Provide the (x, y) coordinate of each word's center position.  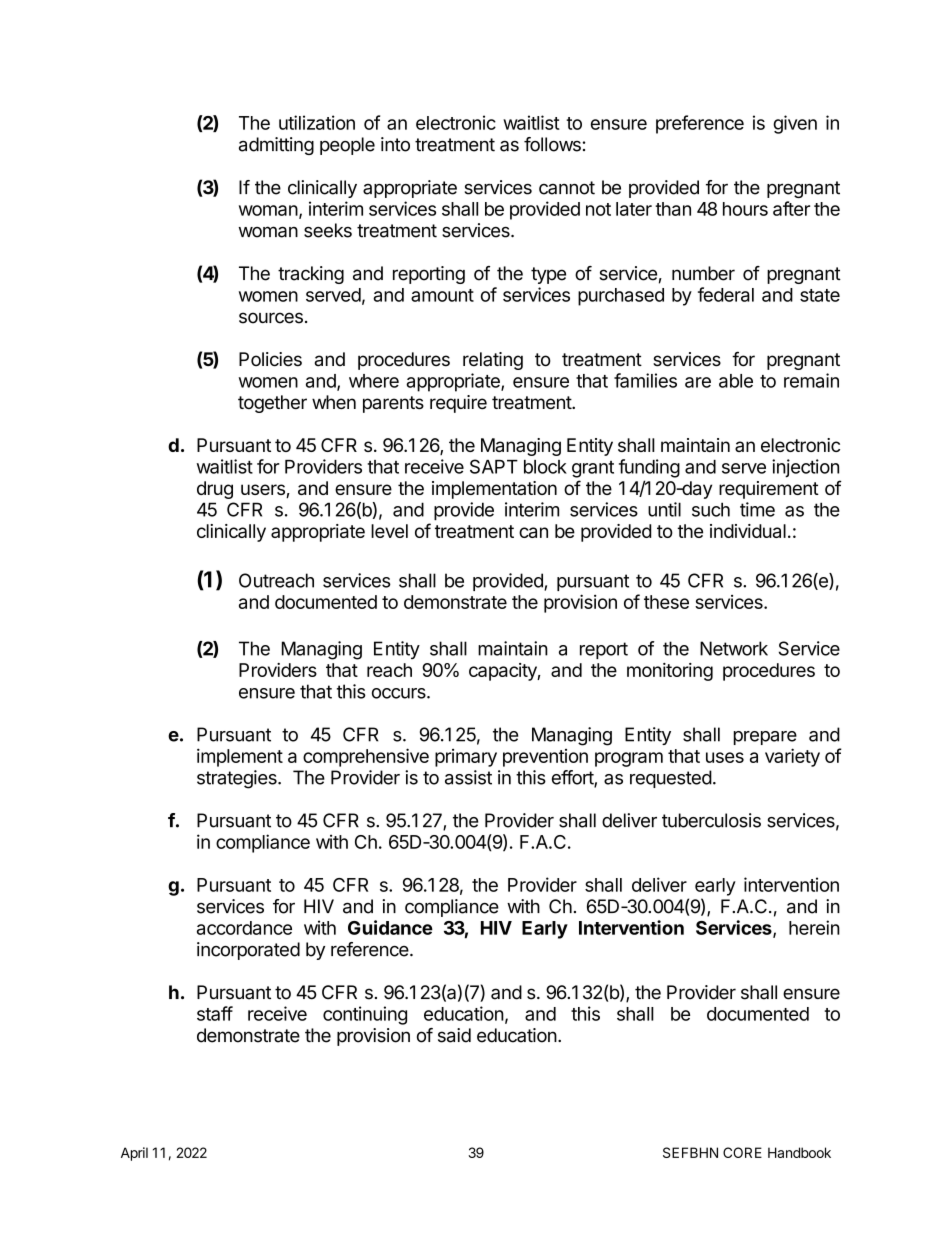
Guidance (390, 927)
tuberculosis (711, 820)
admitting (276, 146)
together (272, 404)
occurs (400, 693)
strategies (238, 779)
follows (552, 144)
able (736, 381)
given (795, 124)
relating (493, 361)
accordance (244, 928)
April (134, 1154)
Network (734, 648)
